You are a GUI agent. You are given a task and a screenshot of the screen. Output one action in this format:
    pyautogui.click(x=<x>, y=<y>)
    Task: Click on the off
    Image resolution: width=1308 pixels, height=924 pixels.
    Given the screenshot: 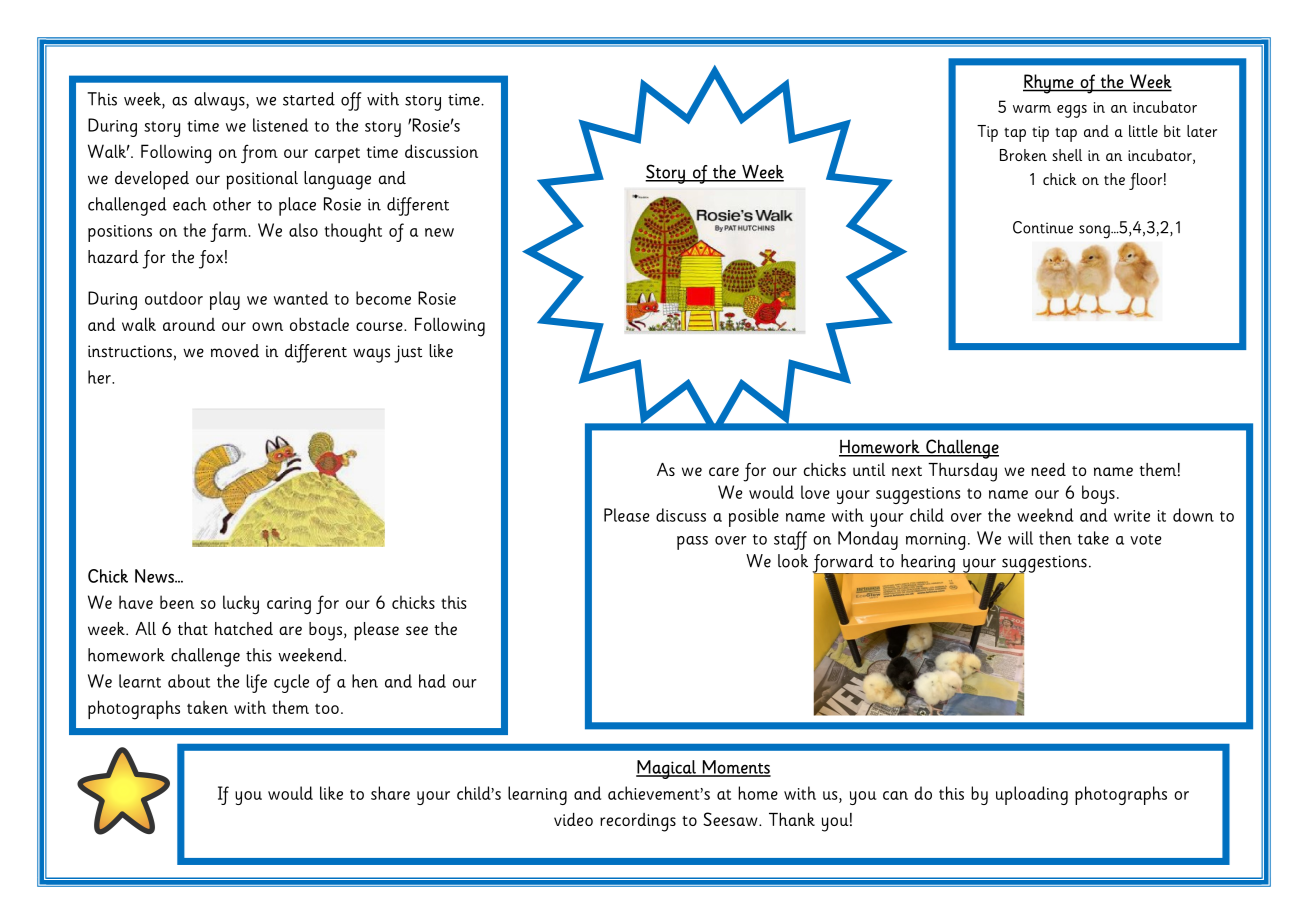 What is the action you would take?
    pyautogui.click(x=351, y=101)
